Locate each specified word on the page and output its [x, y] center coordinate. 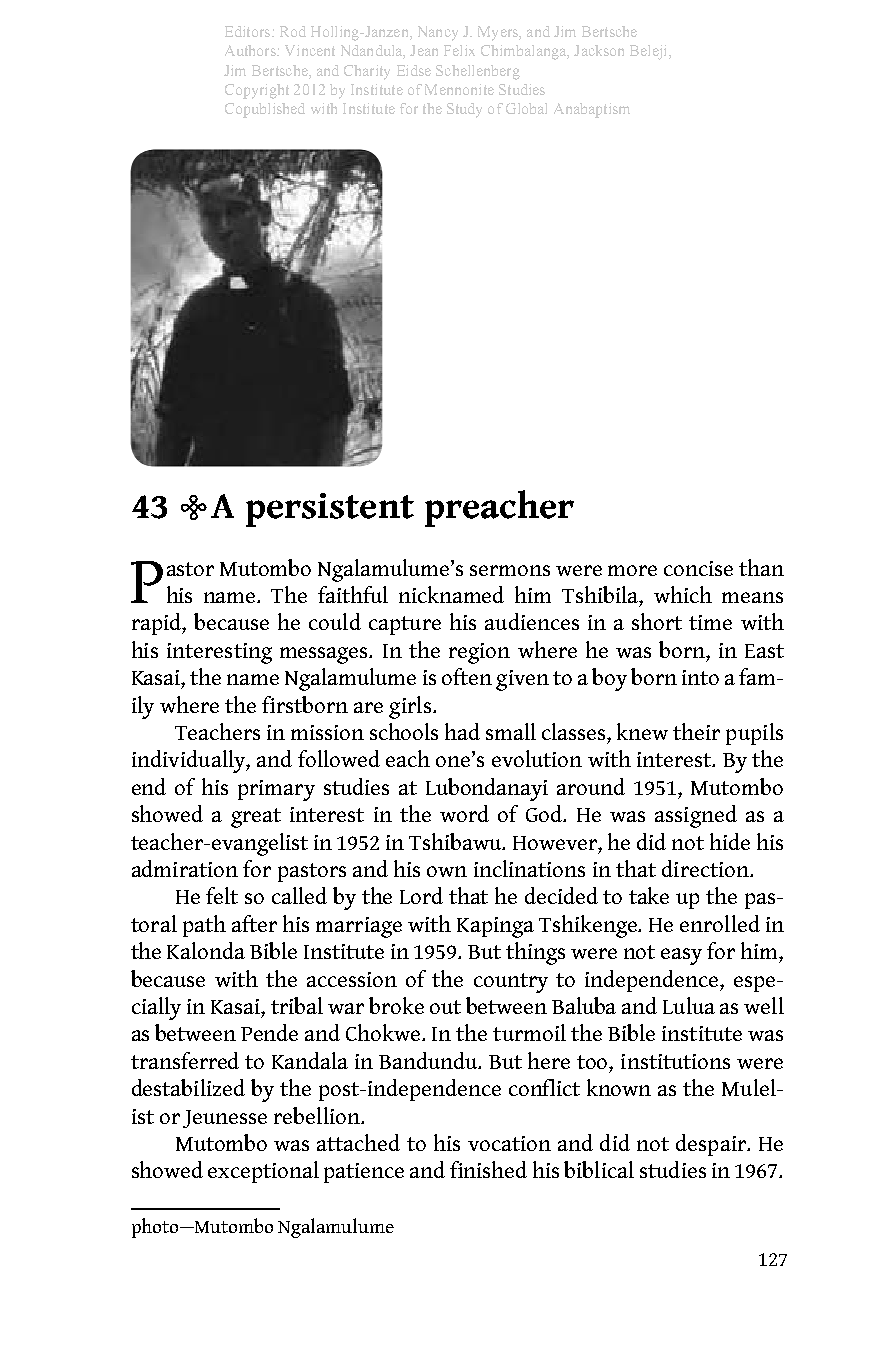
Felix [459, 50]
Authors [251, 50]
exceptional [263, 1172]
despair [712, 1145]
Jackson [599, 50]
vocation [509, 1143]
